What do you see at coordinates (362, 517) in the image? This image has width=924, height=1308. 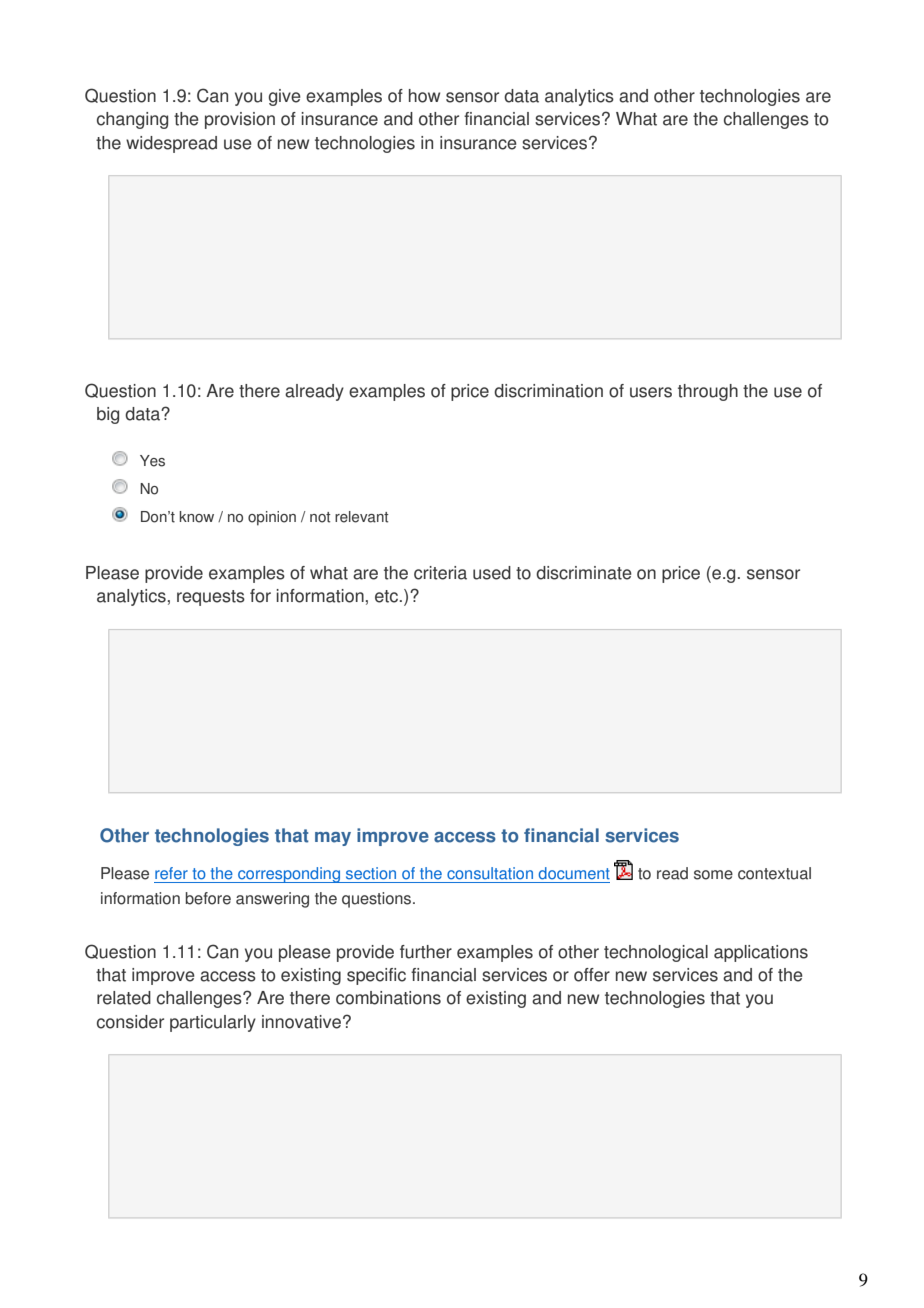 I see `relevant` at bounding box center [362, 517].
